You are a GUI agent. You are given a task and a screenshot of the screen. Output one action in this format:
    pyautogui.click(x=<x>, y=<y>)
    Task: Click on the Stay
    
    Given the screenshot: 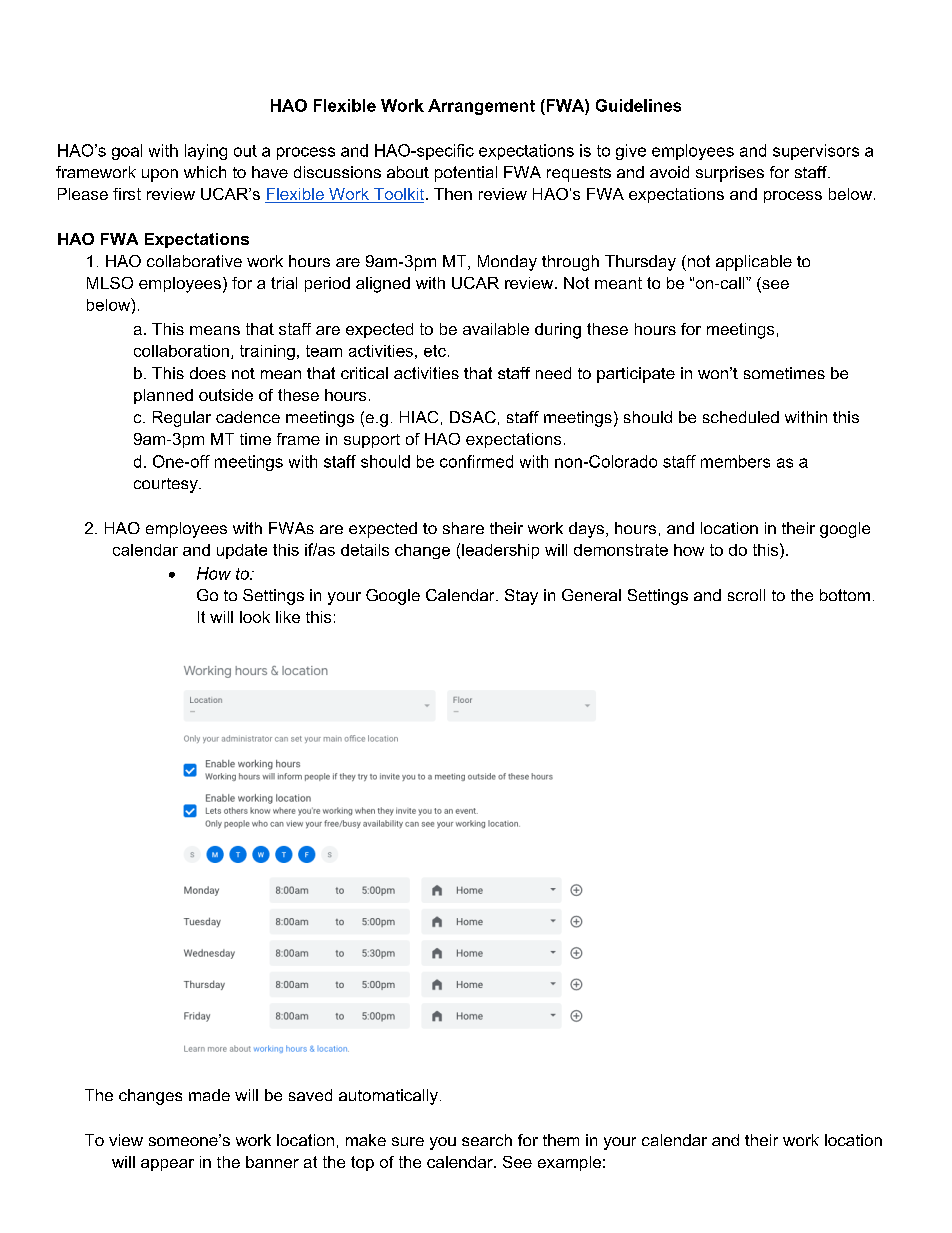 What is the action you would take?
    pyautogui.click(x=521, y=597)
